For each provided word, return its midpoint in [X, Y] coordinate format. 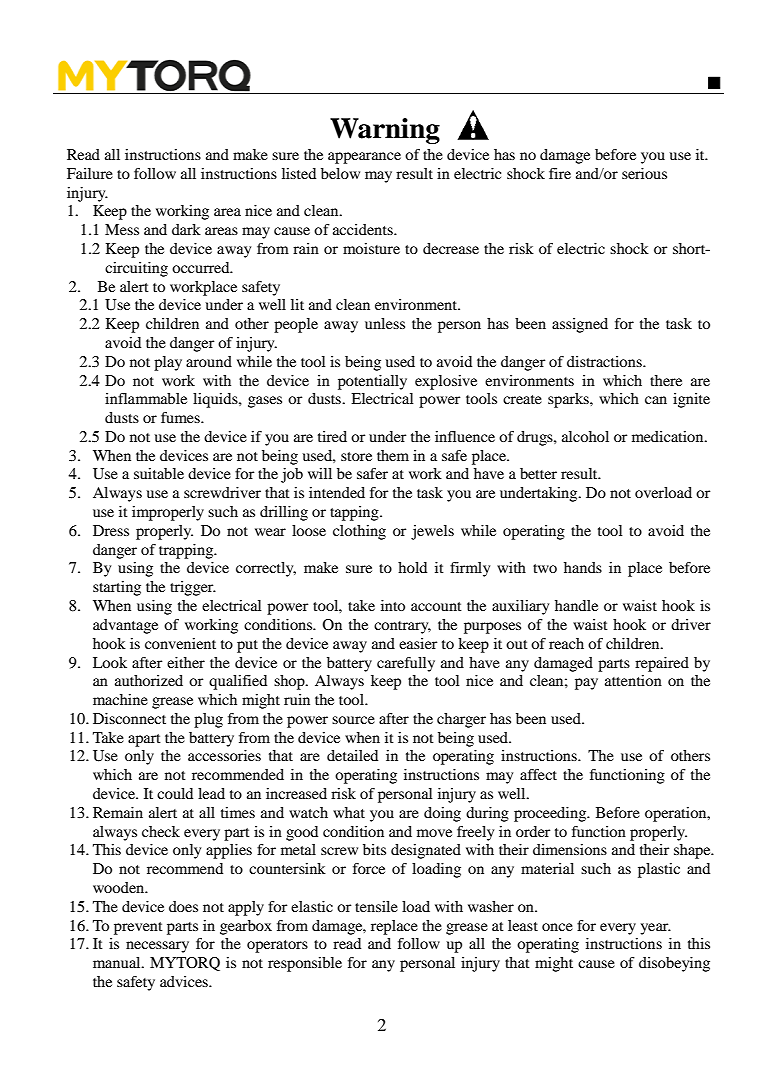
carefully [406, 664]
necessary [157, 947]
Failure [90, 173]
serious [644, 173]
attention [633, 680]
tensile [376, 906]
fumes [181, 417]
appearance [364, 158]
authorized [149, 680]
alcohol [585, 436]
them [393, 455]
